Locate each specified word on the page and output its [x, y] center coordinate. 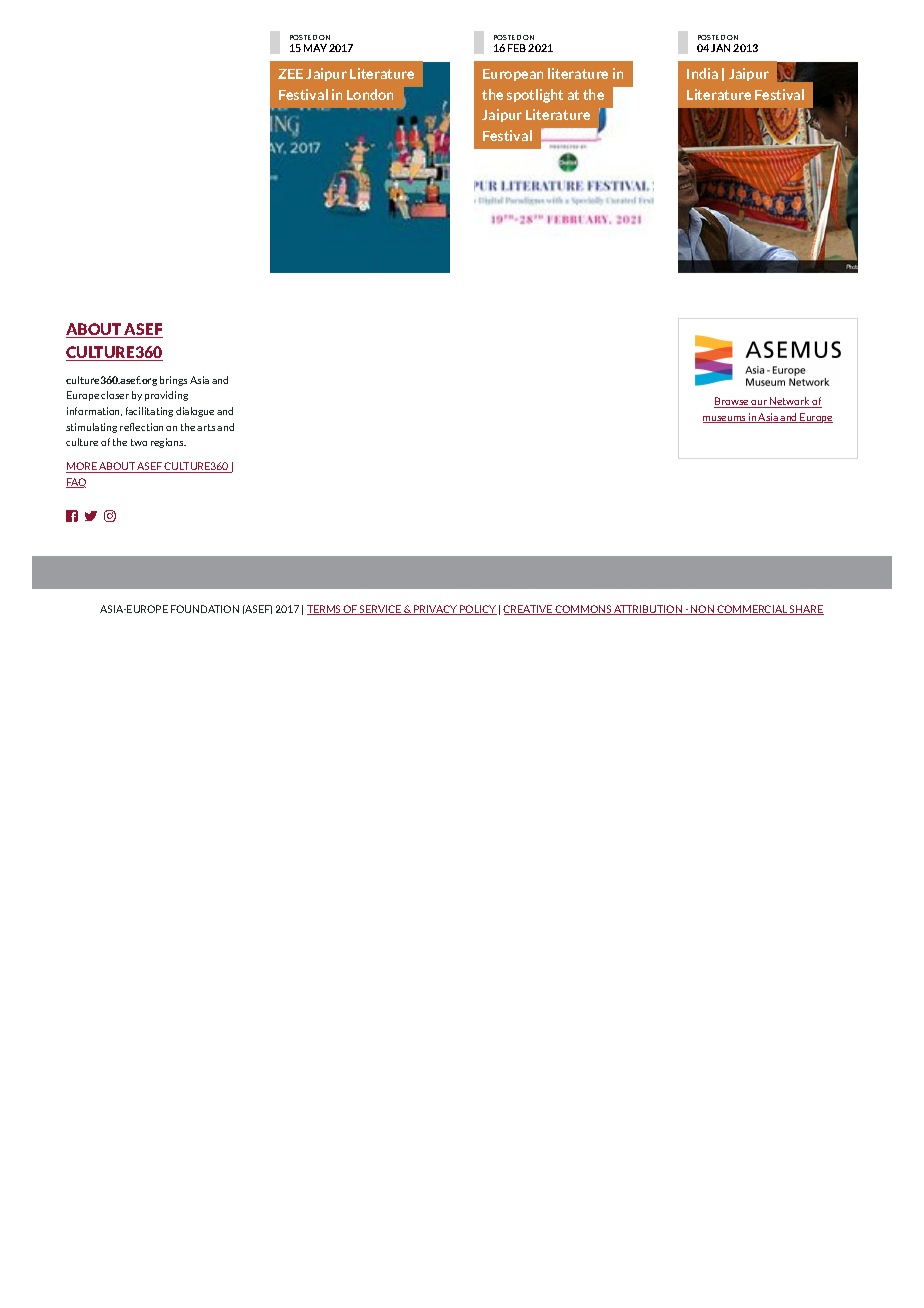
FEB [517, 48]
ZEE [290, 74]
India [702, 73]
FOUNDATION [205, 609]
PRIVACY [435, 610]
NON [703, 610]
